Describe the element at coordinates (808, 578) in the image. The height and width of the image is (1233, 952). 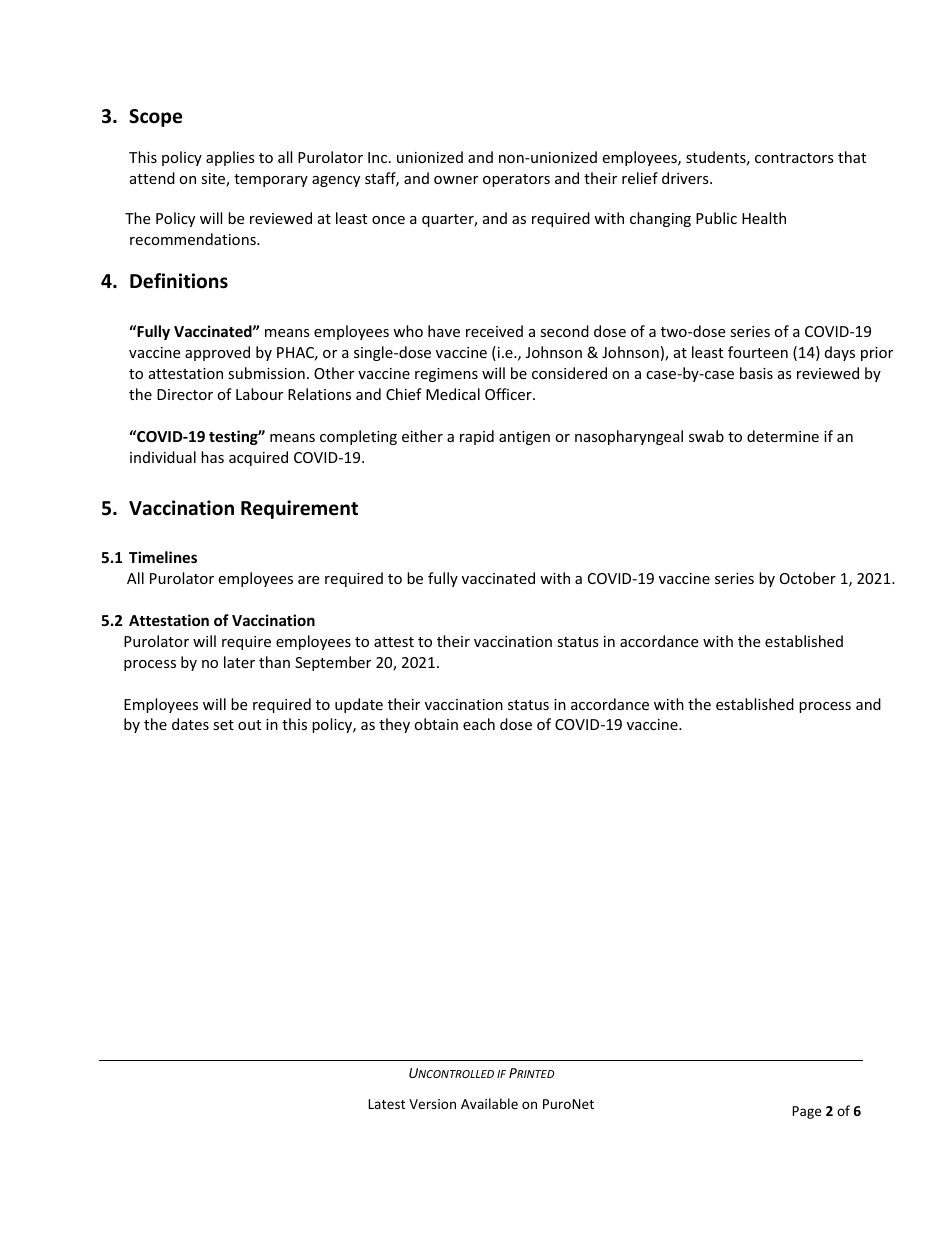
I see `October` at that location.
